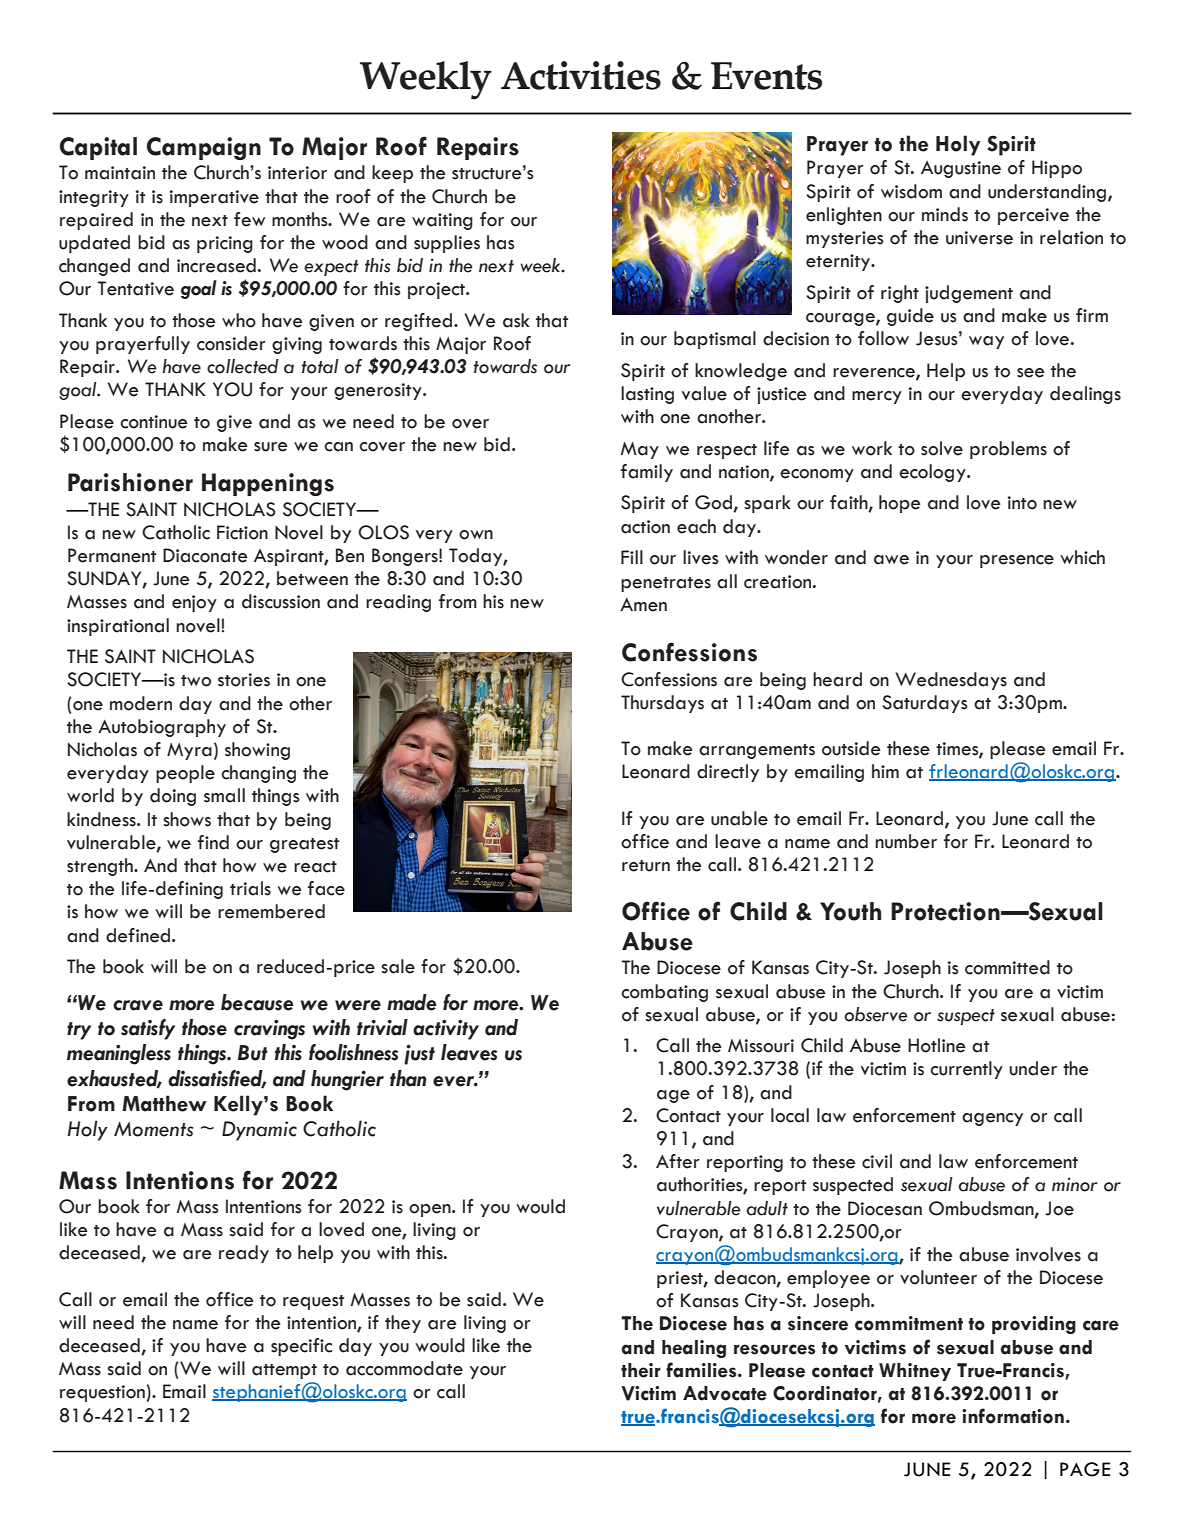 This image has height=1533, width=1185. Describe the element at coordinates (284, 1371) in the image. I see `attempt` at that location.
